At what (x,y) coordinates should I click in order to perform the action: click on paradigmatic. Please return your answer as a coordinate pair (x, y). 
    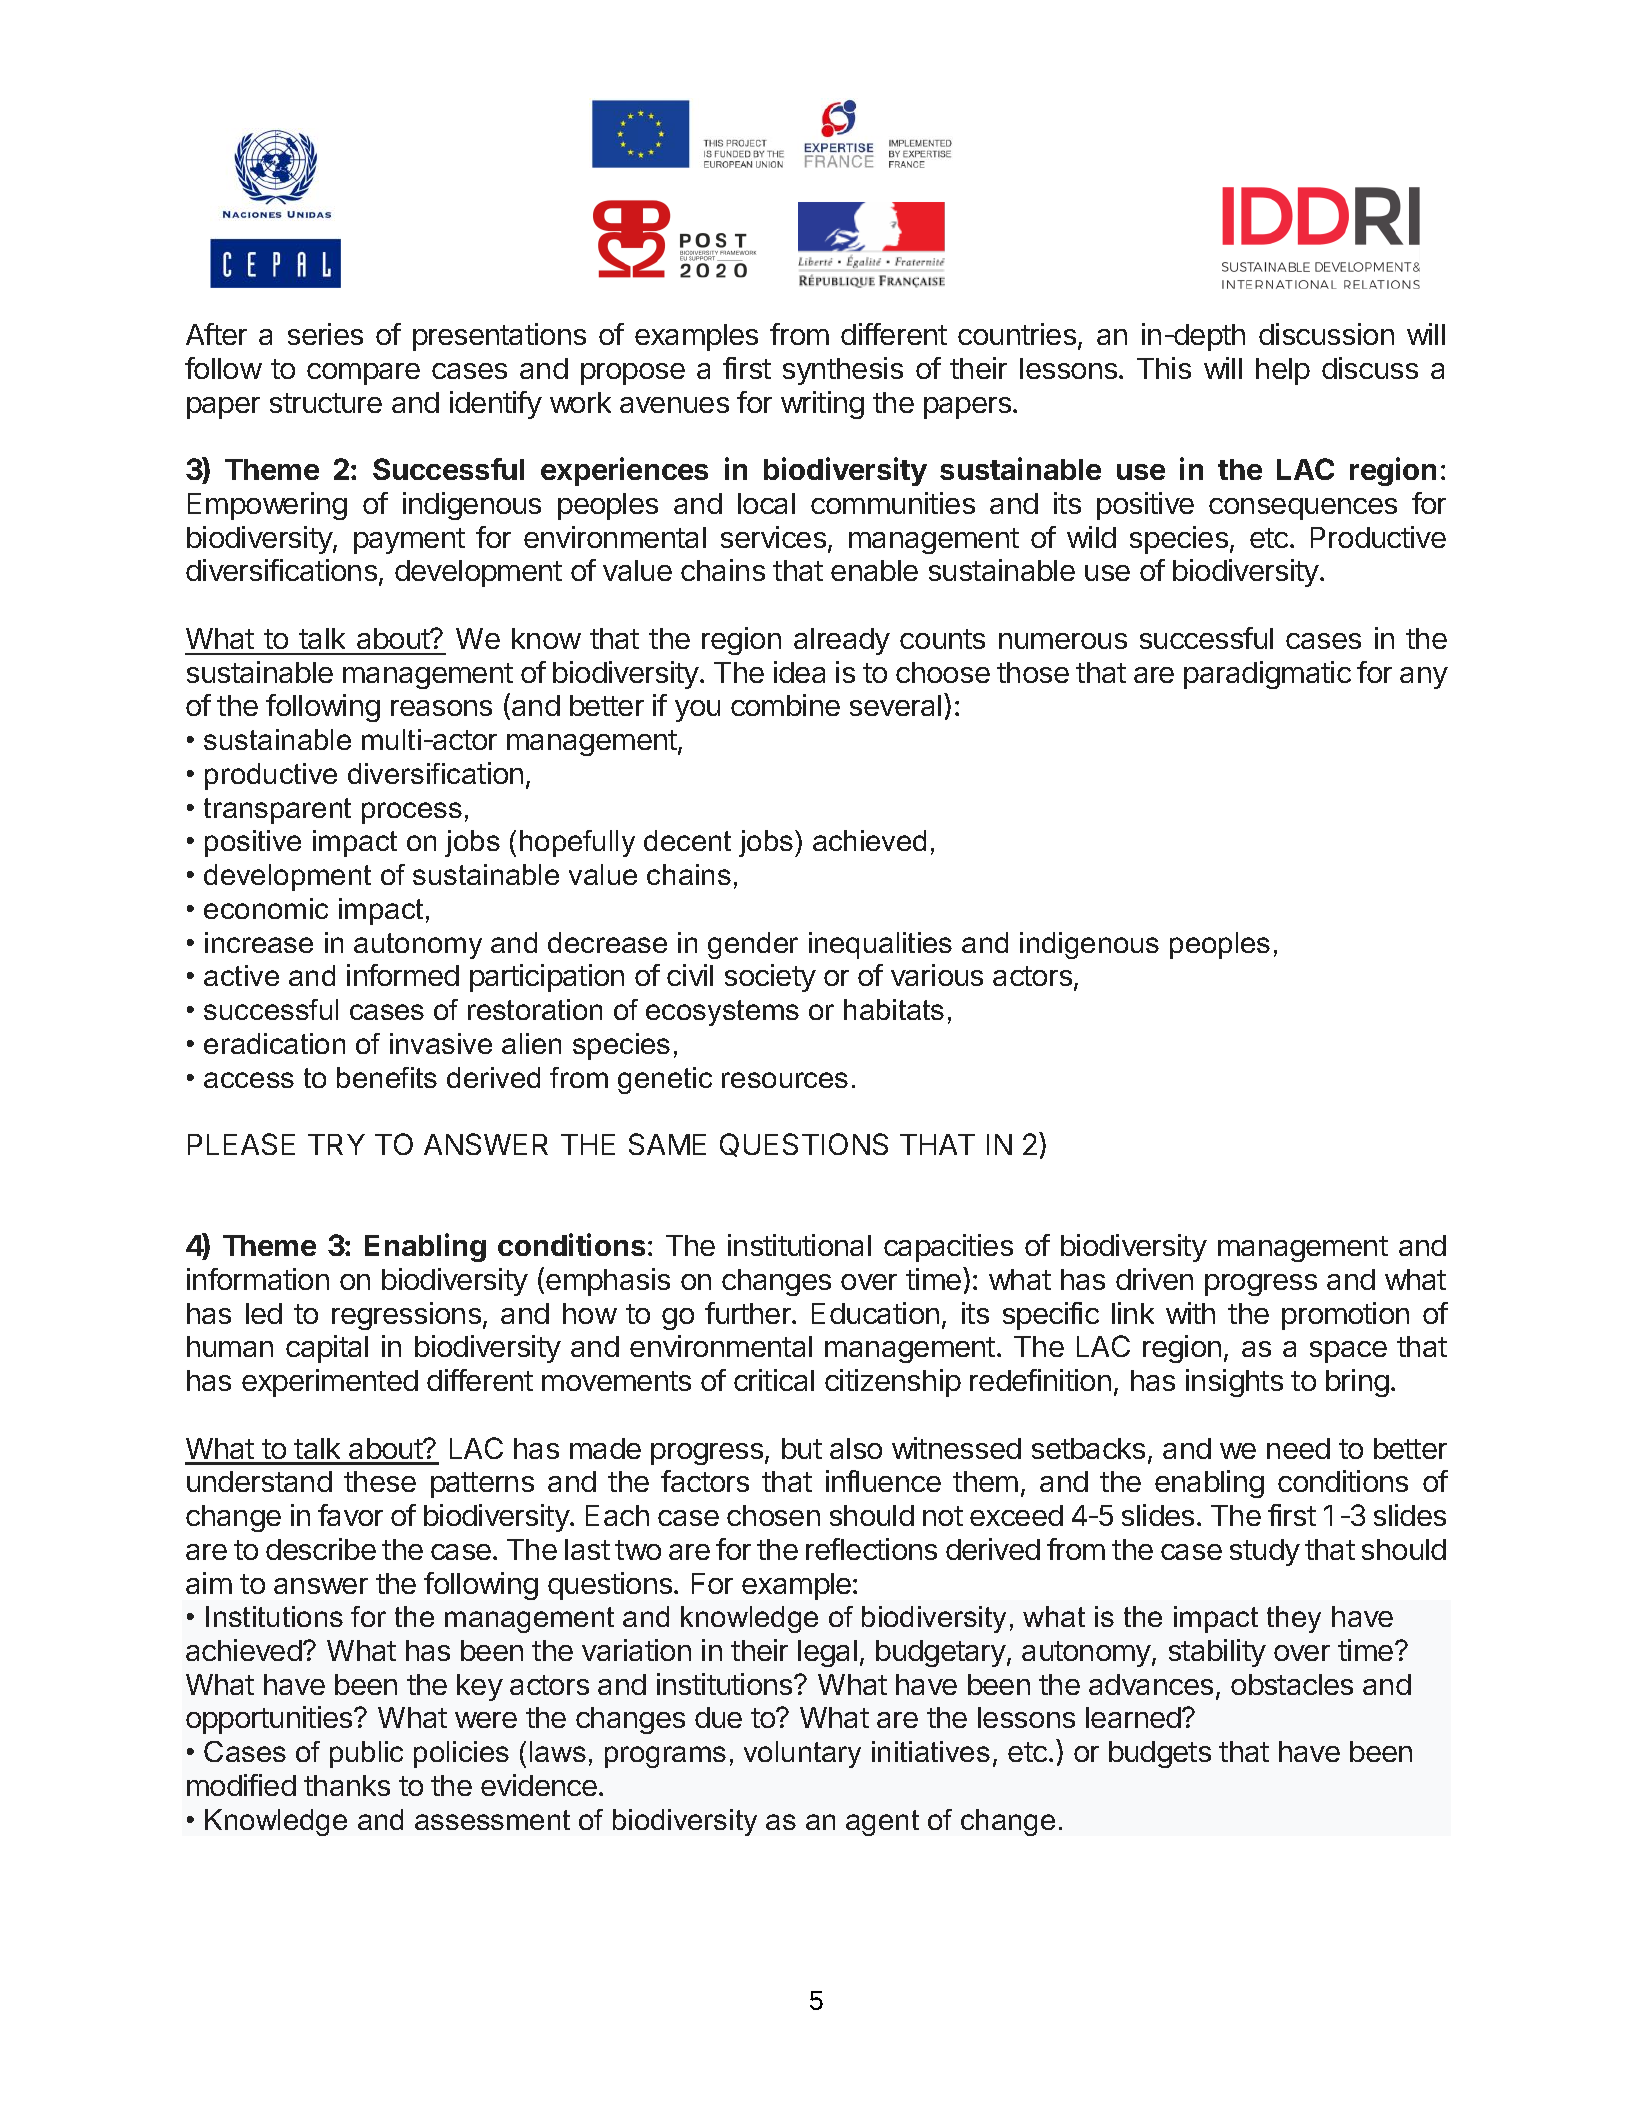
    Looking at the image, I should click on (1267, 675).
